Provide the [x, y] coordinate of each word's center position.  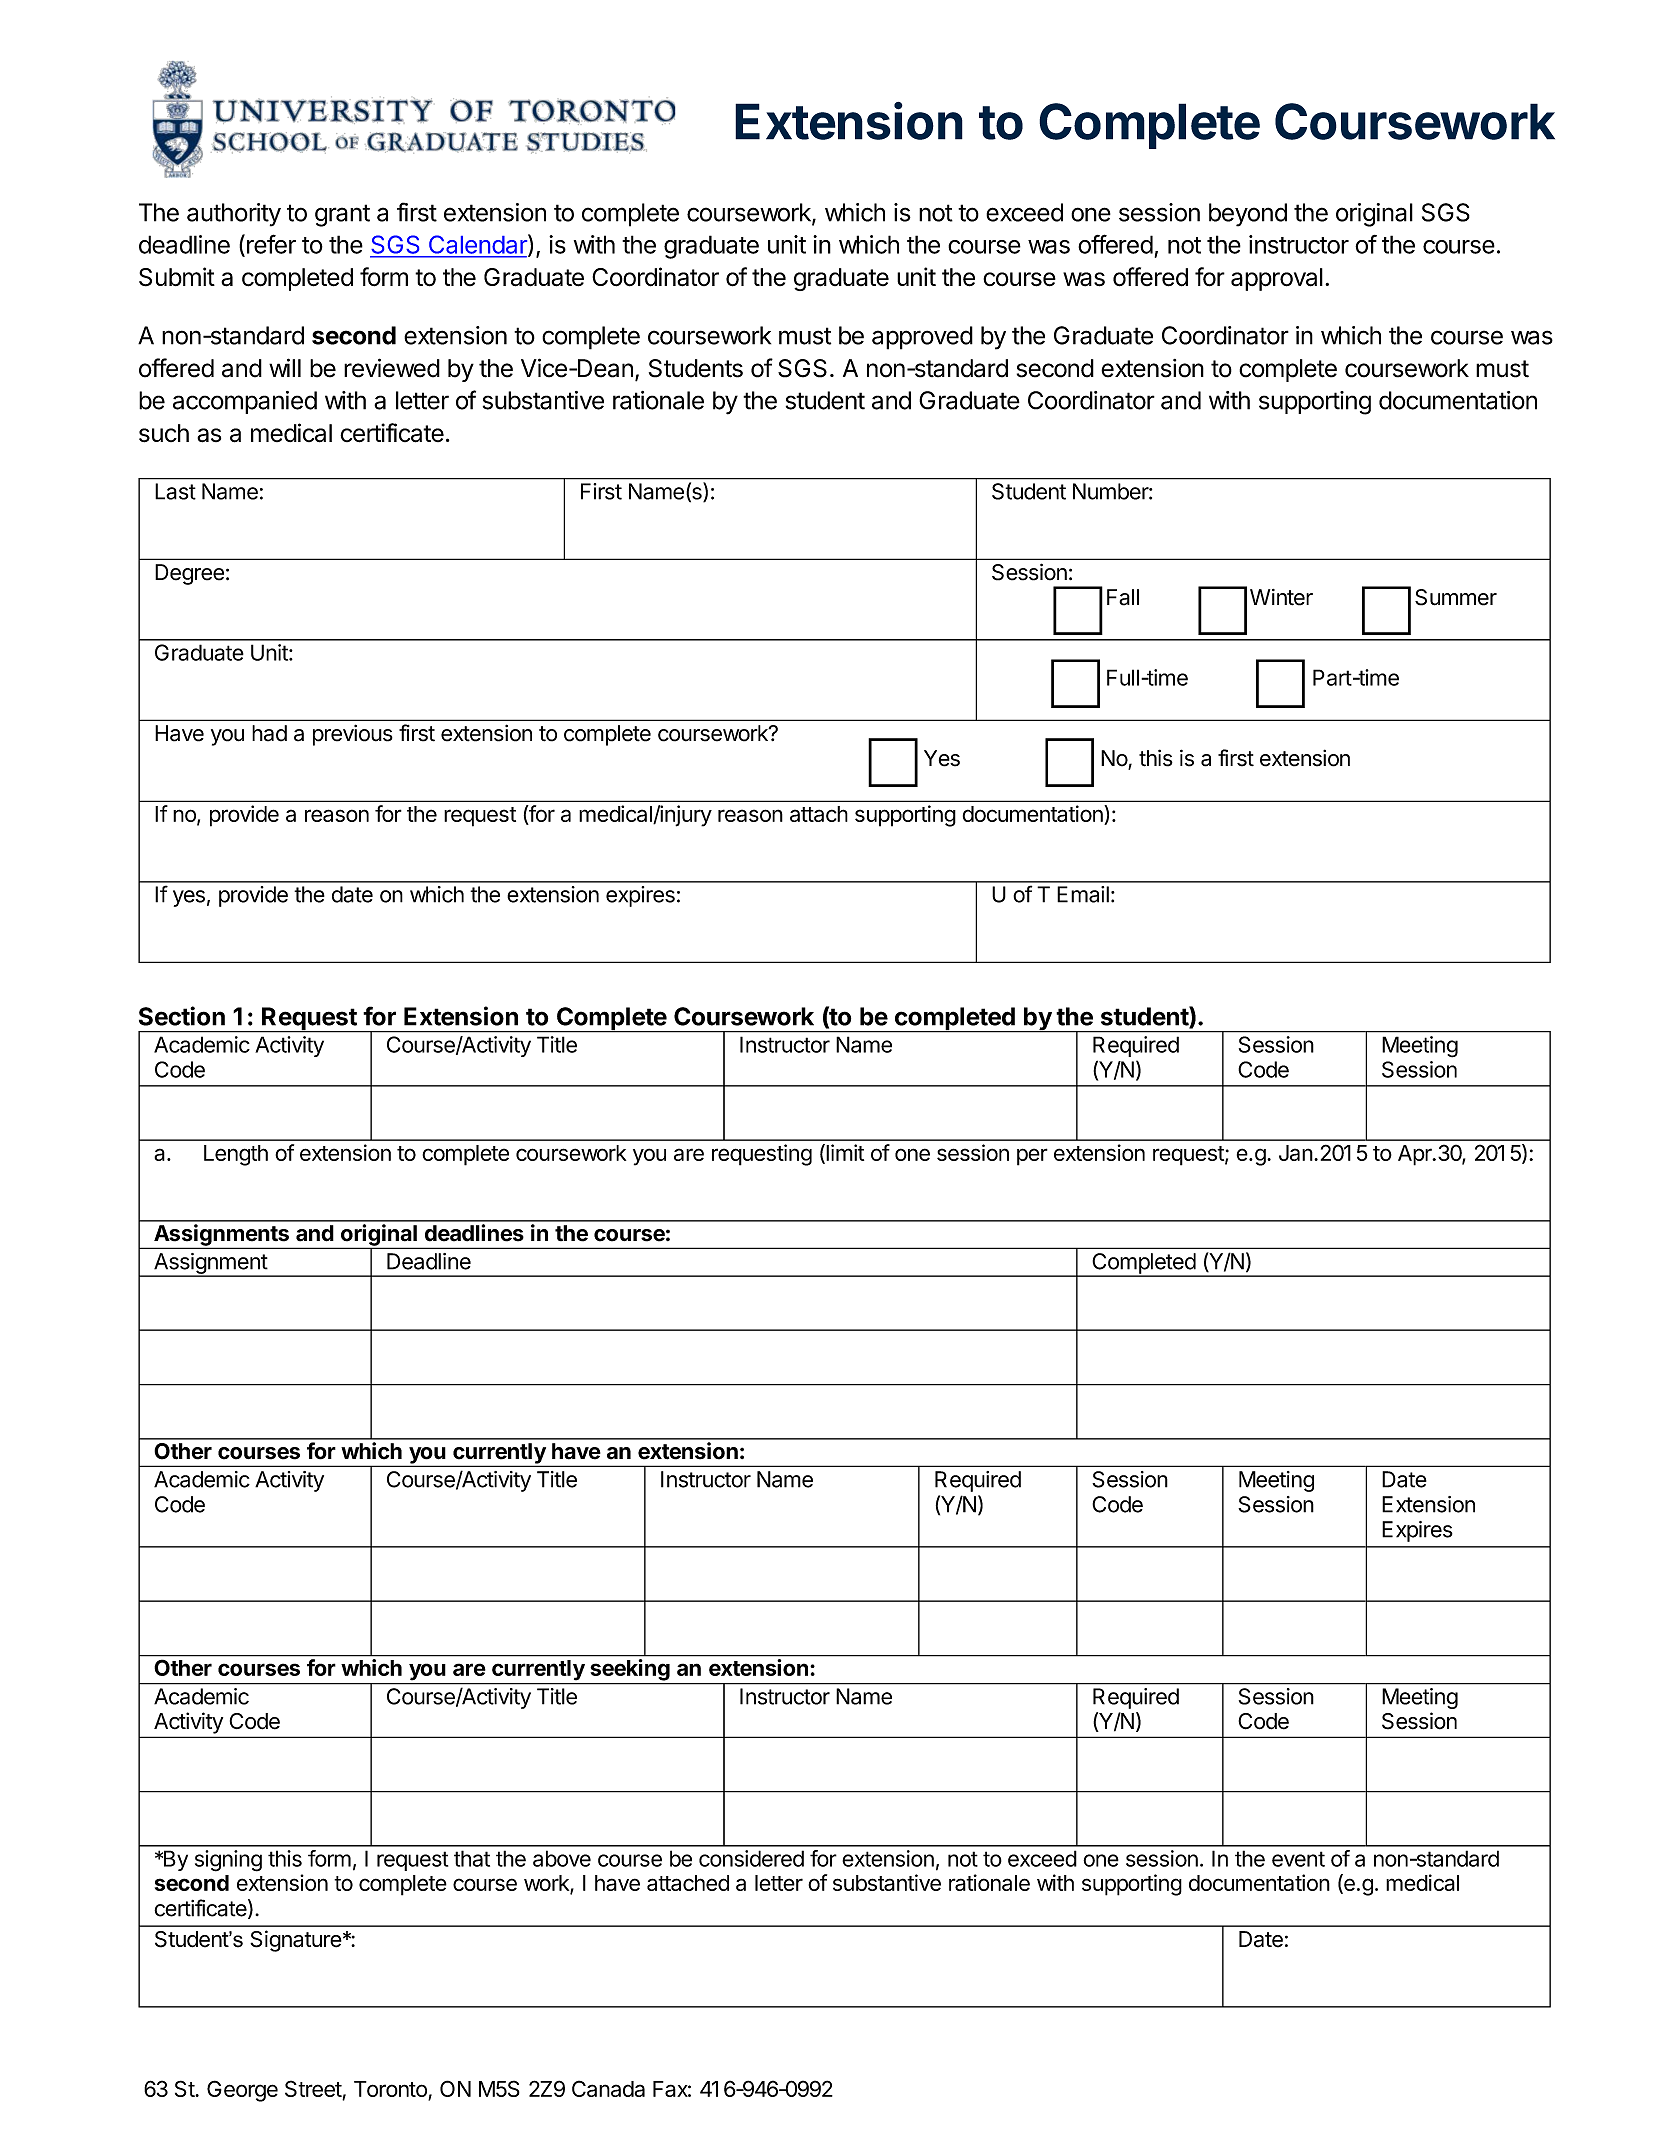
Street [314, 2090]
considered [751, 1858]
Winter [1281, 597]
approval [1277, 279]
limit [844, 1153]
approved [922, 338]
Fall [1123, 597]
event [1298, 1859]
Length [236, 1155]
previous [353, 735]
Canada [608, 2088]
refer [271, 244]
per [1032, 1157]
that [472, 1858]
